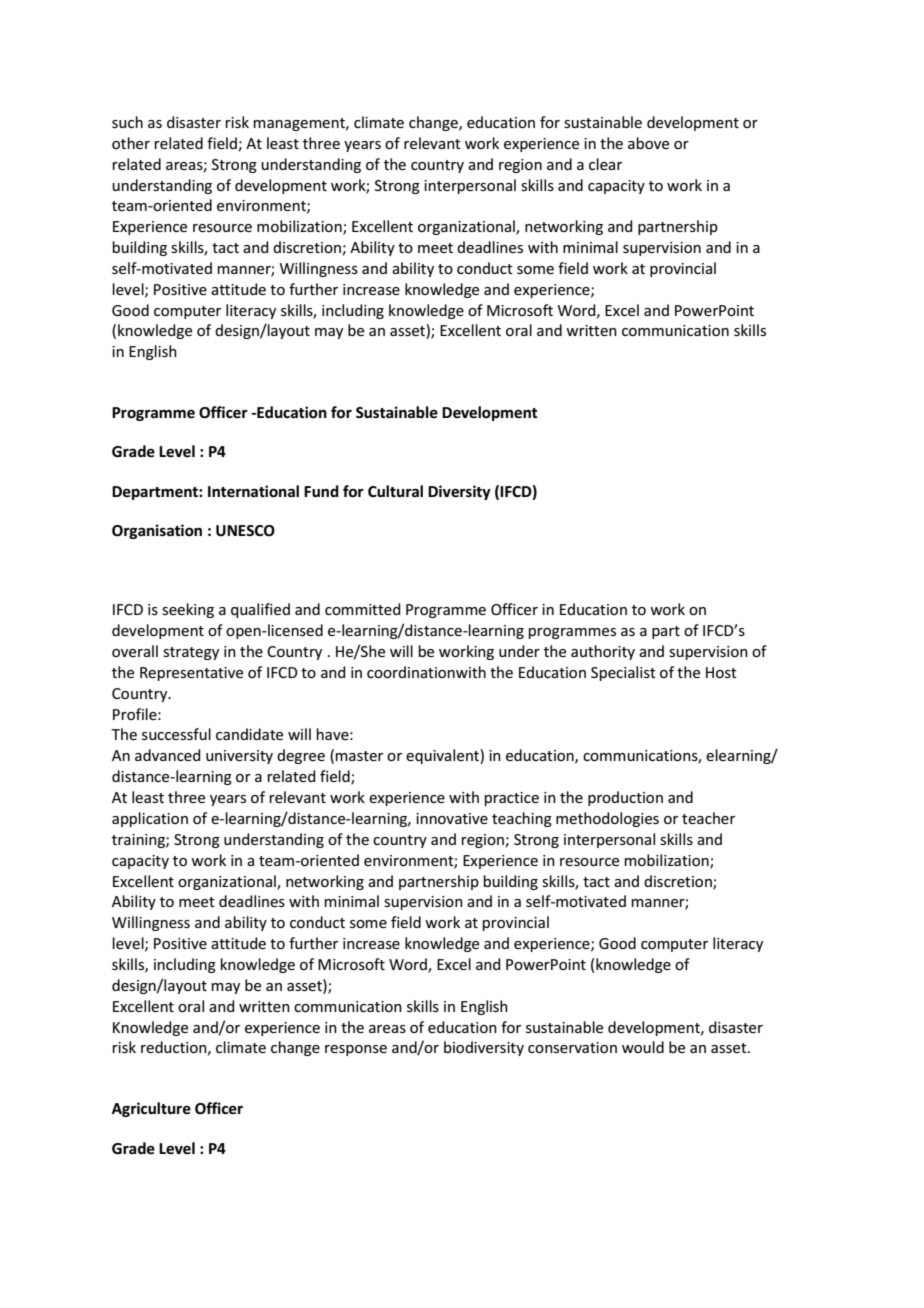 This screenshot has height=1308, width=924. Describe the element at coordinates (157, 531) in the screenshot. I see `Organisation` at that location.
